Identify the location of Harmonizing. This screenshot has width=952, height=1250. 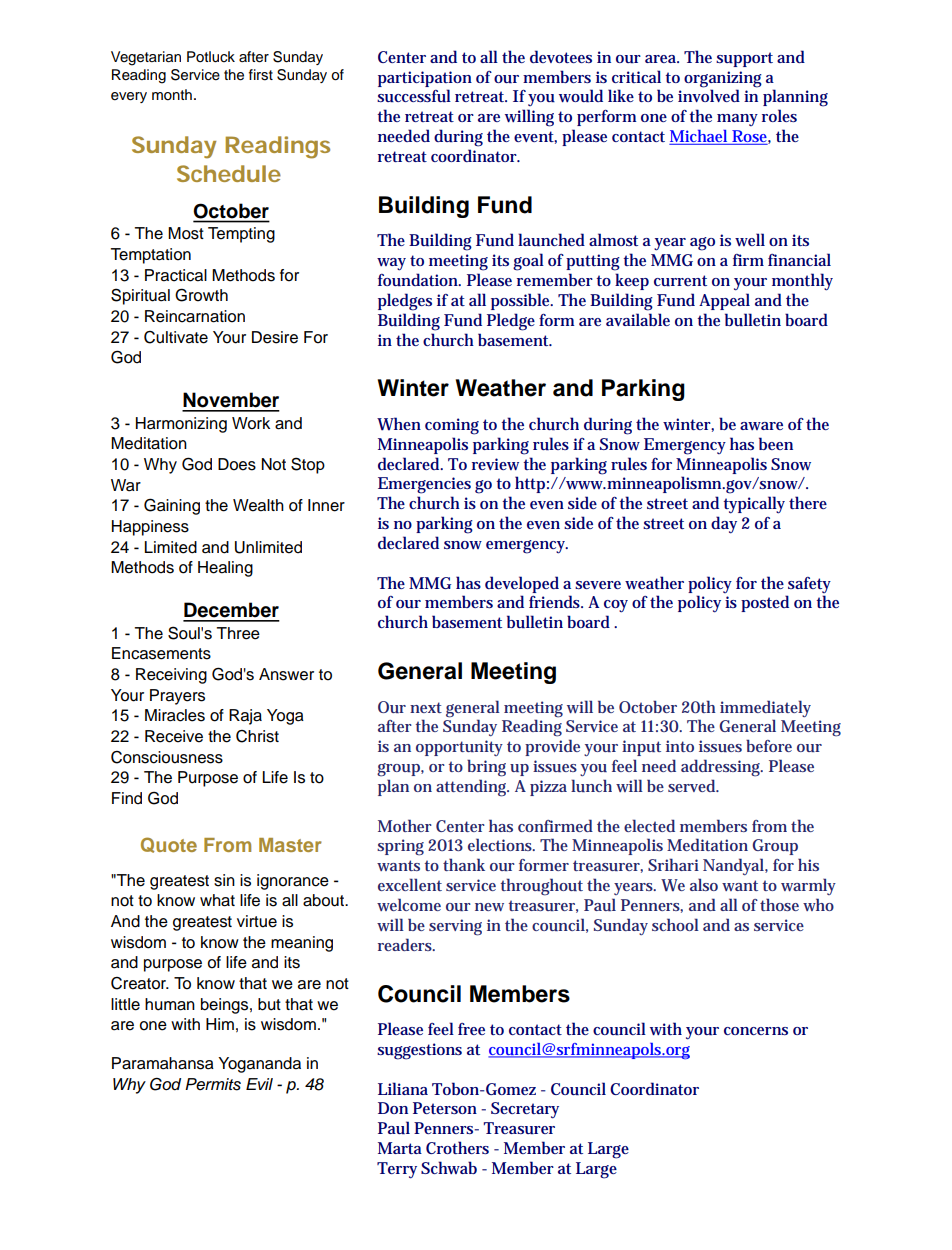
(181, 425).
